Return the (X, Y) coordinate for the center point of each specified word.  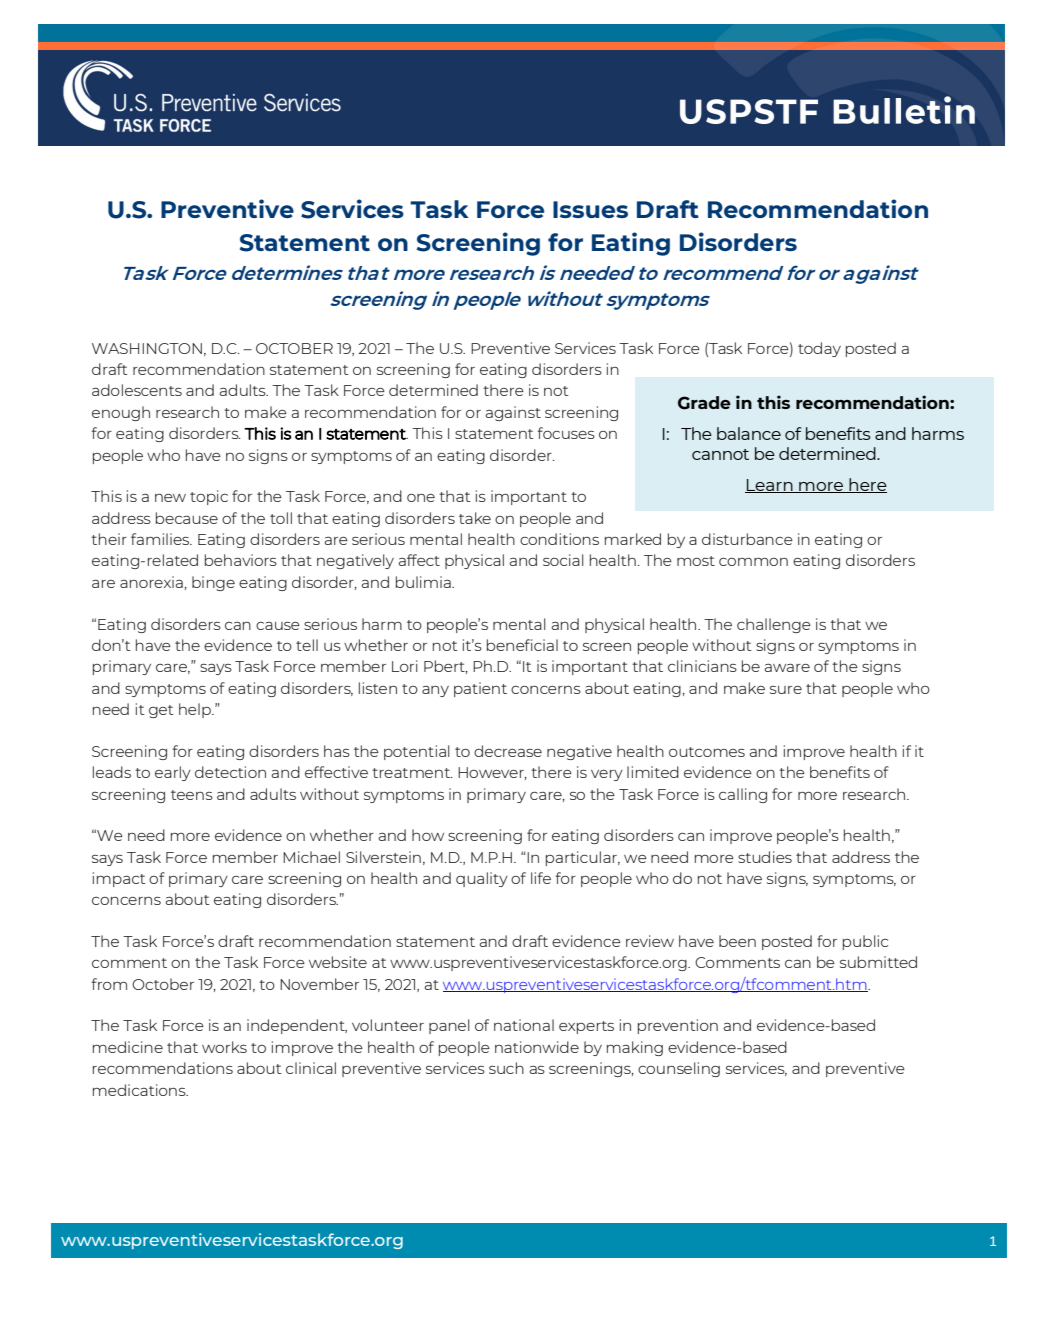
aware (787, 667)
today (819, 349)
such (506, 1068)
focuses (566, 433)
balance (749, 433)
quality (482, 879)
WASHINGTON (147, 348)
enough (121, 413)
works (224, 1047)
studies (765, 857)
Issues (590, 209)
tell (307, 645)
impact (119, 879)
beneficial (522, 645)
